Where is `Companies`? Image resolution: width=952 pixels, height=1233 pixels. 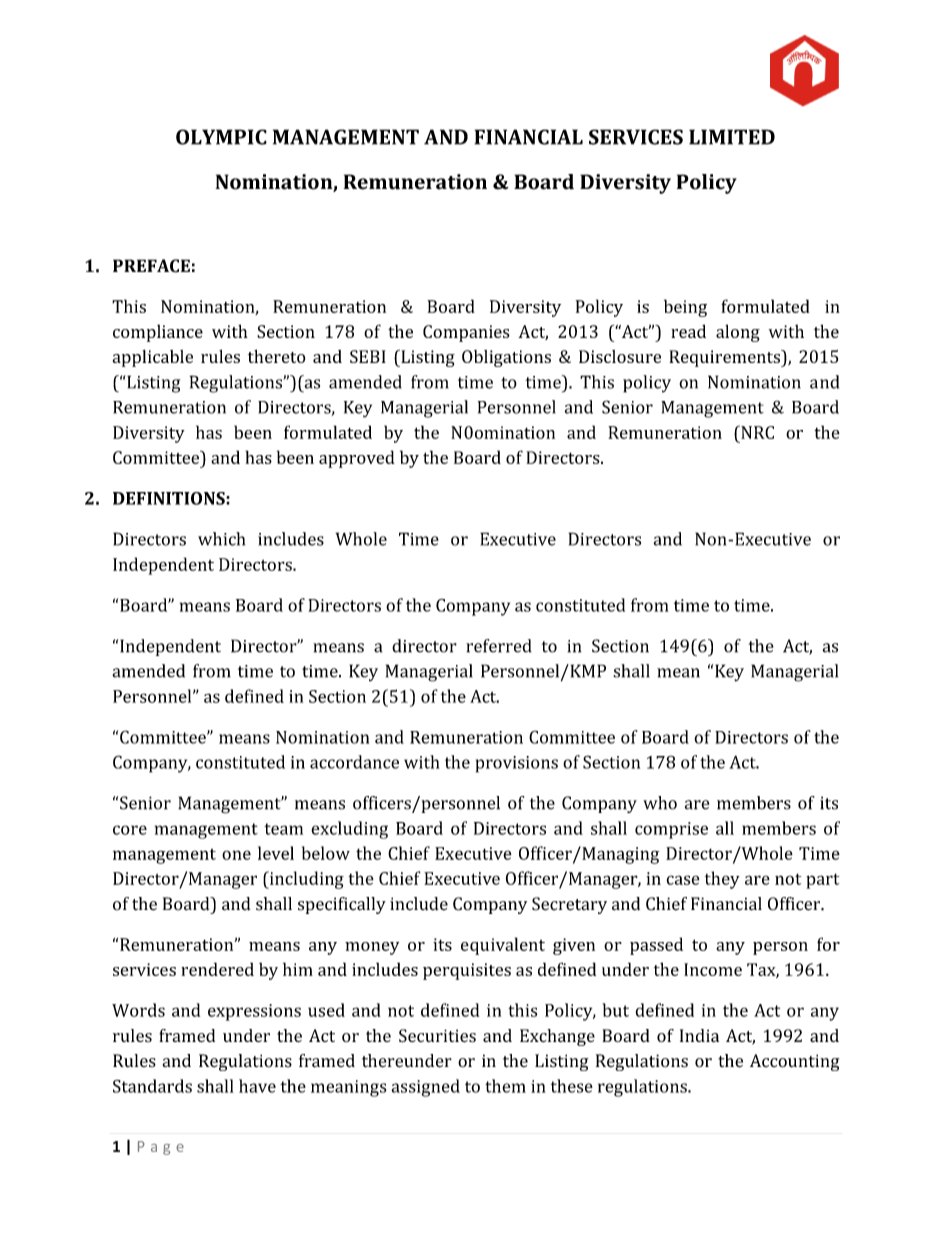
Companies is located at coordinates (466, 333).
